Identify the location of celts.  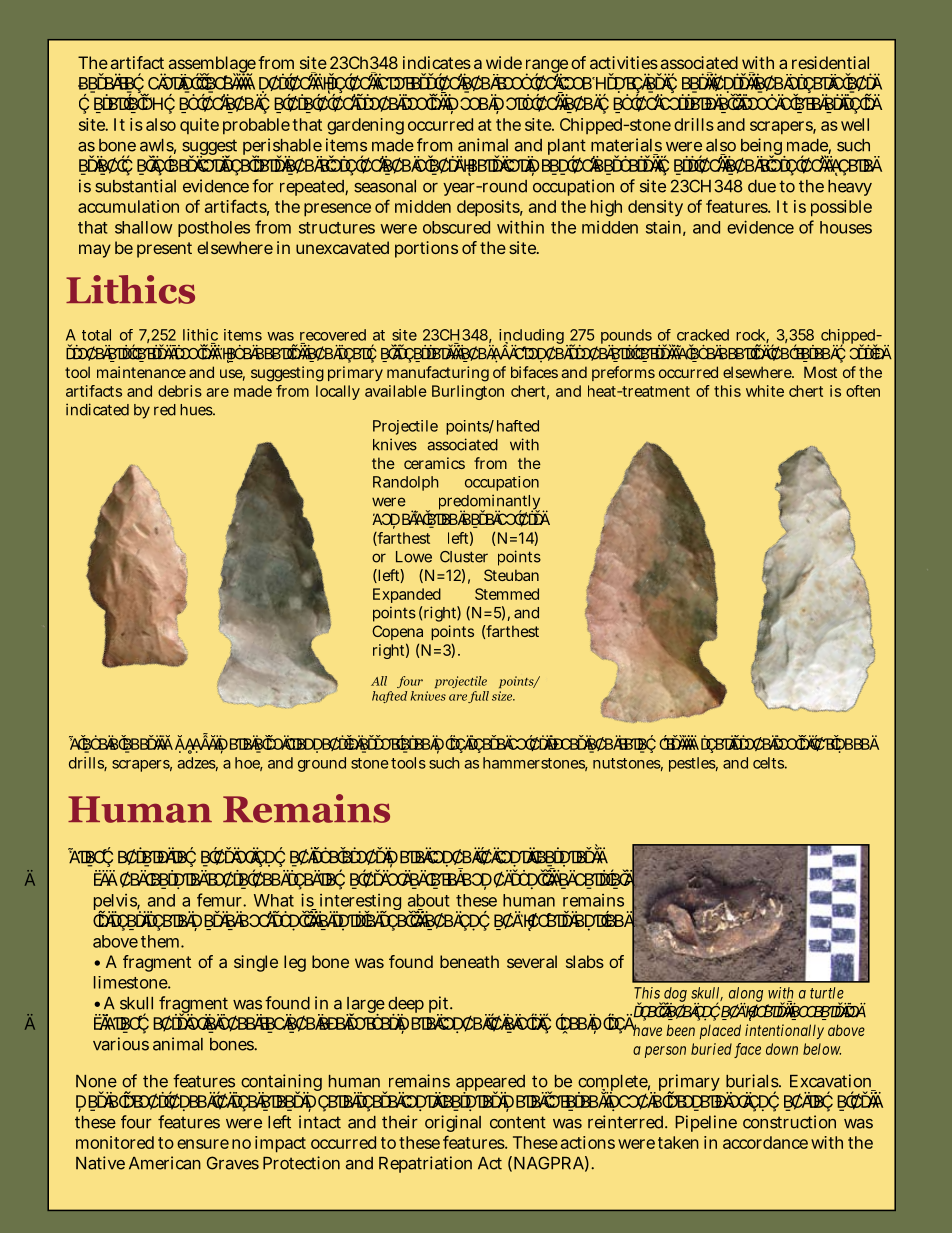
(770, 763).
